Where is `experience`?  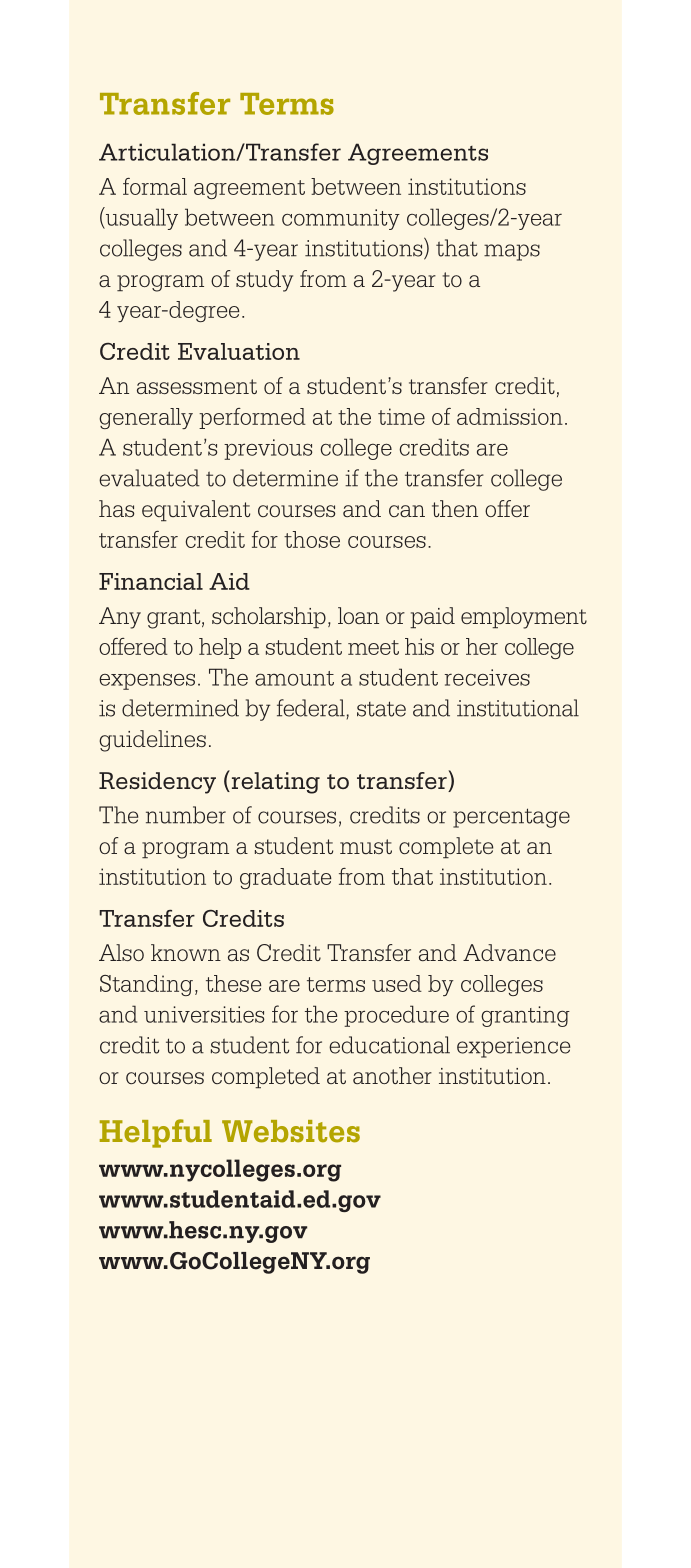
experience is located at coordinates (513, 1047).
